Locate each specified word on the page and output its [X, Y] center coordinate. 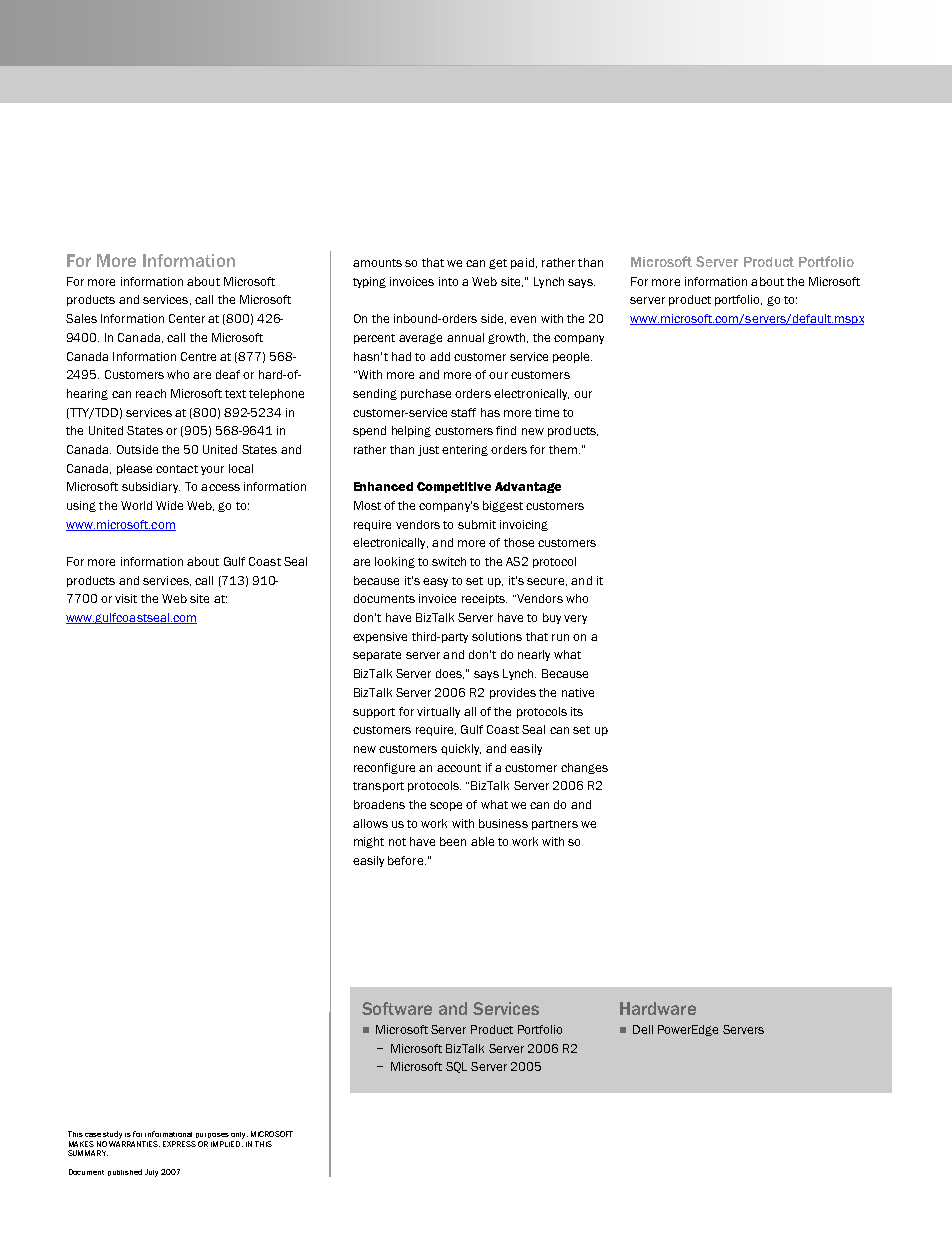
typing [369, 282]
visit [126, 598]
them [563, 449]
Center [187, 318]
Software [397, 1008]
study [112, 1135]
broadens [379, 804]
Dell [643, 1029]
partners [555, 825]
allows [370, 823]
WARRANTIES [134, 1142]
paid [522, 263]
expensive [380, 637]
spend [369, 431]
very [575, 619]
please [134, 469]
